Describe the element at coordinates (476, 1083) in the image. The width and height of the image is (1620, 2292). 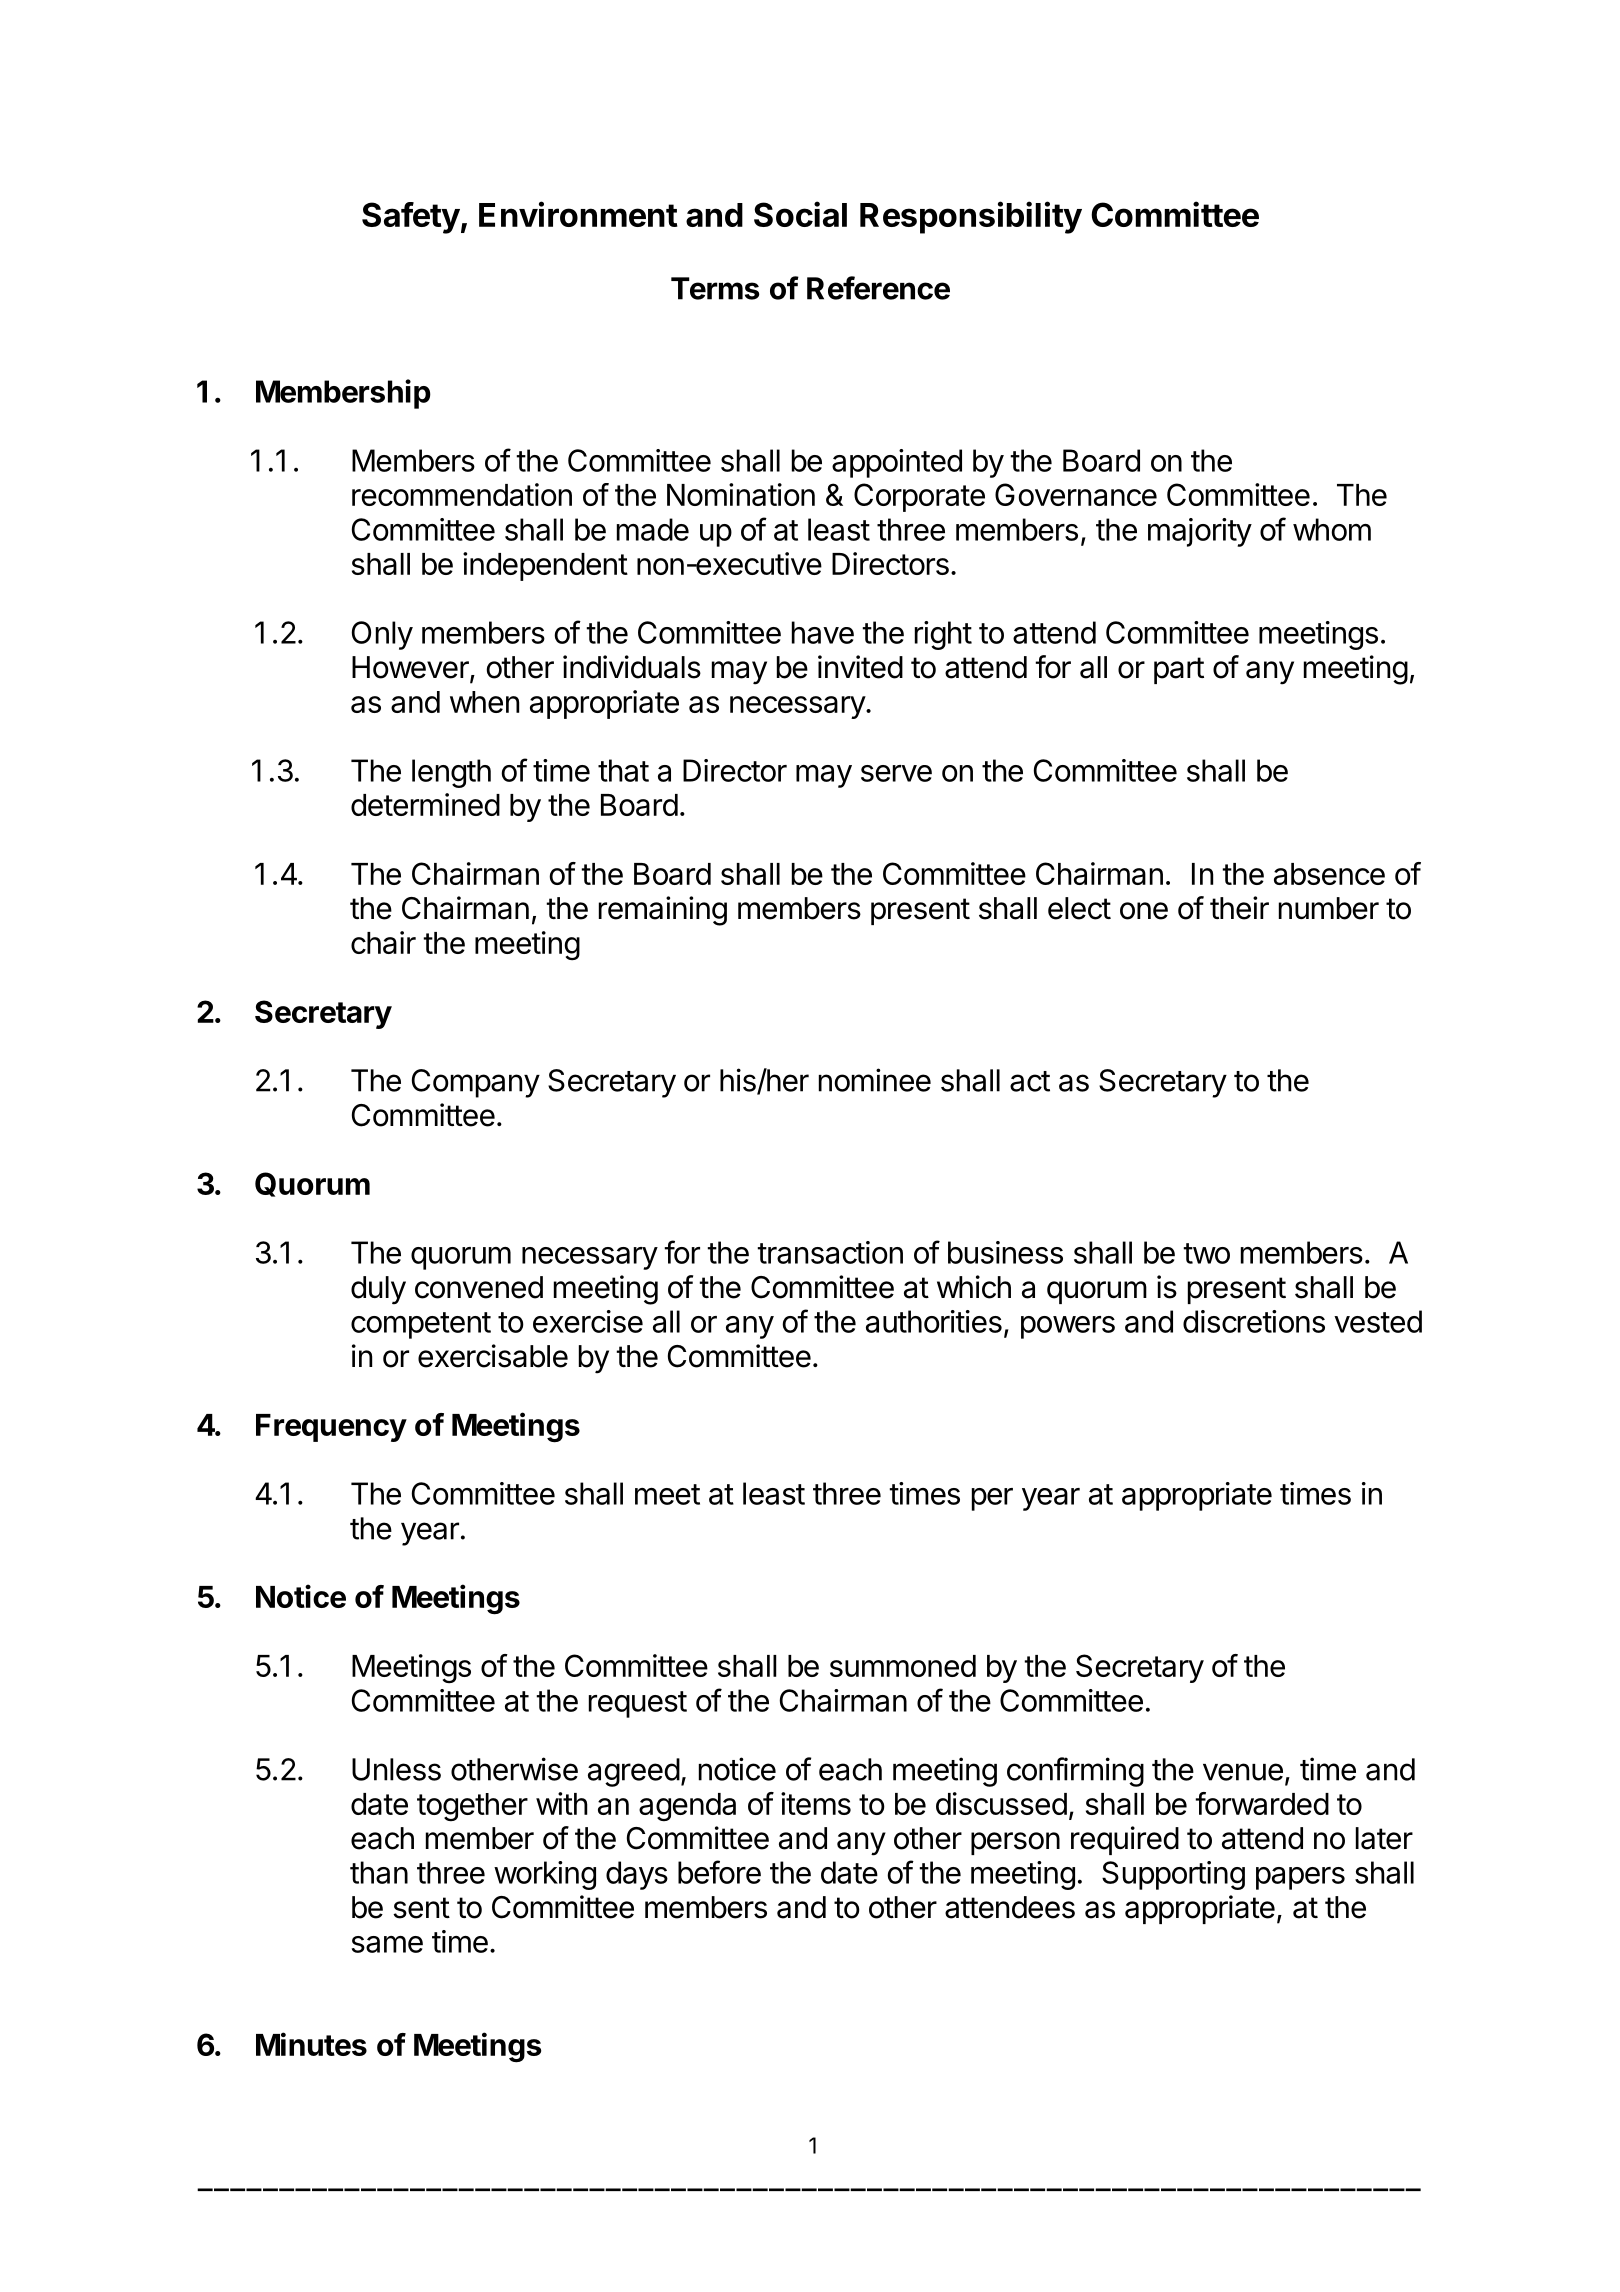
I see `Company` at that location.
